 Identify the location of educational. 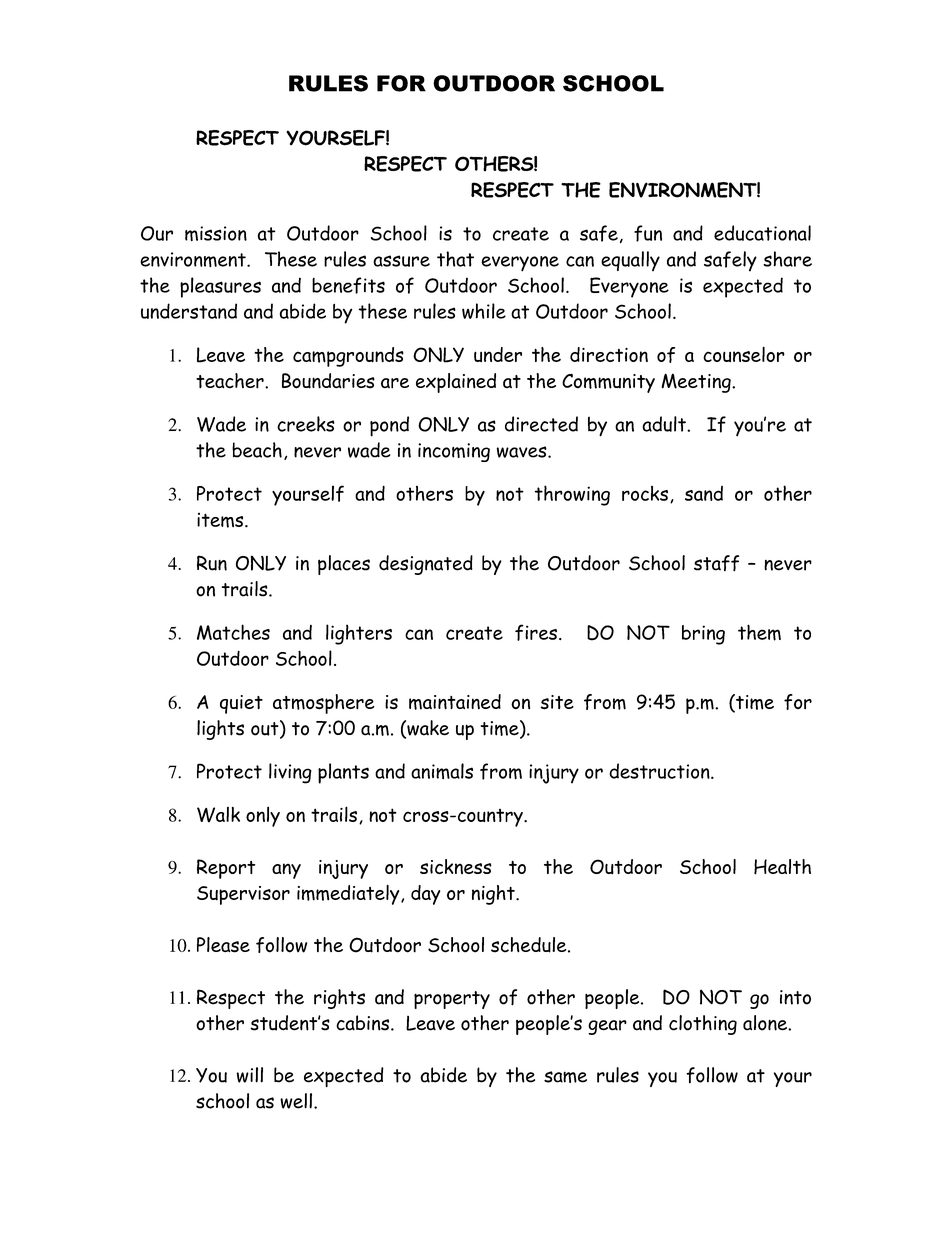
(762, 233).
